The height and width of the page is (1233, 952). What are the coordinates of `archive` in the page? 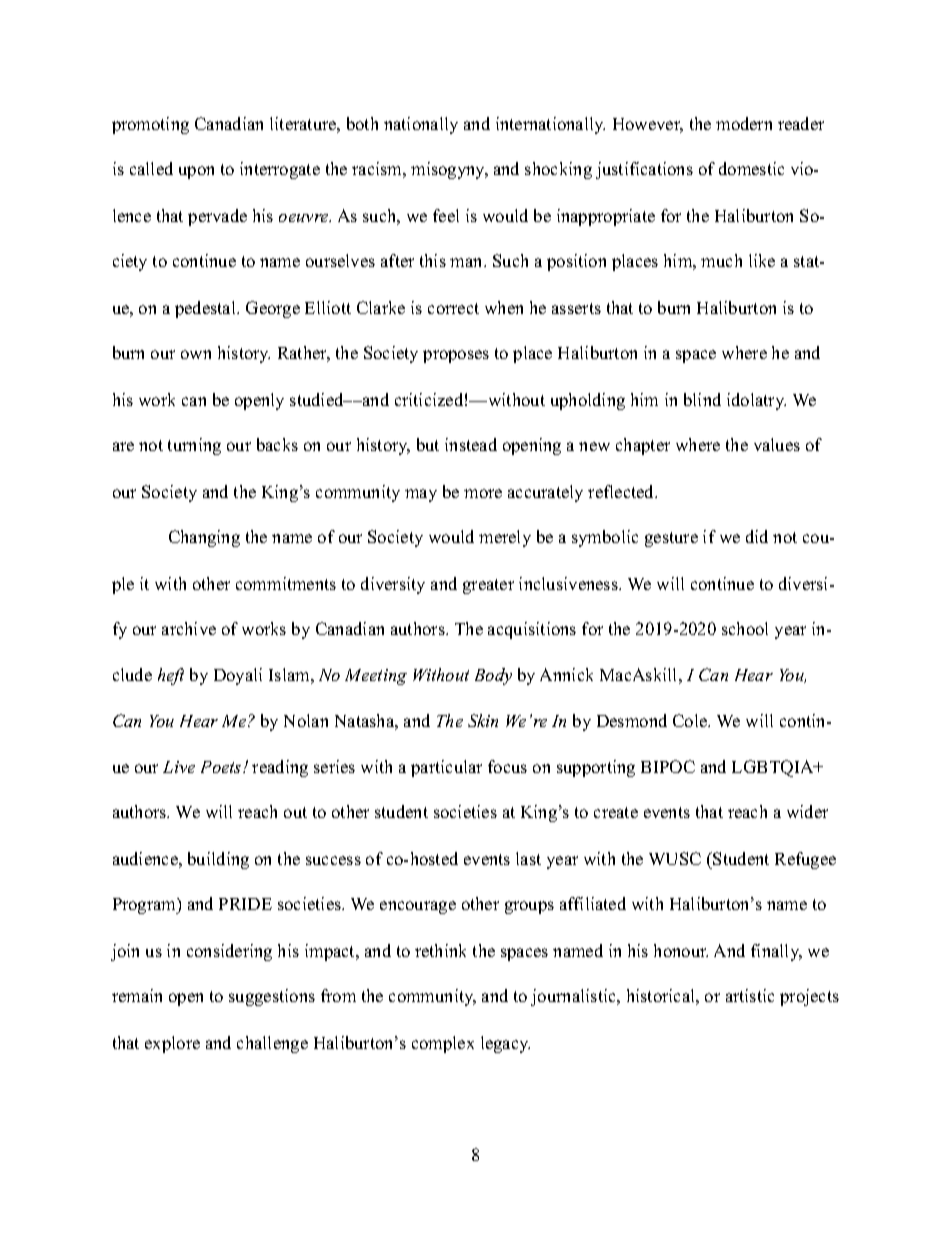 It's located at (189, 628).
